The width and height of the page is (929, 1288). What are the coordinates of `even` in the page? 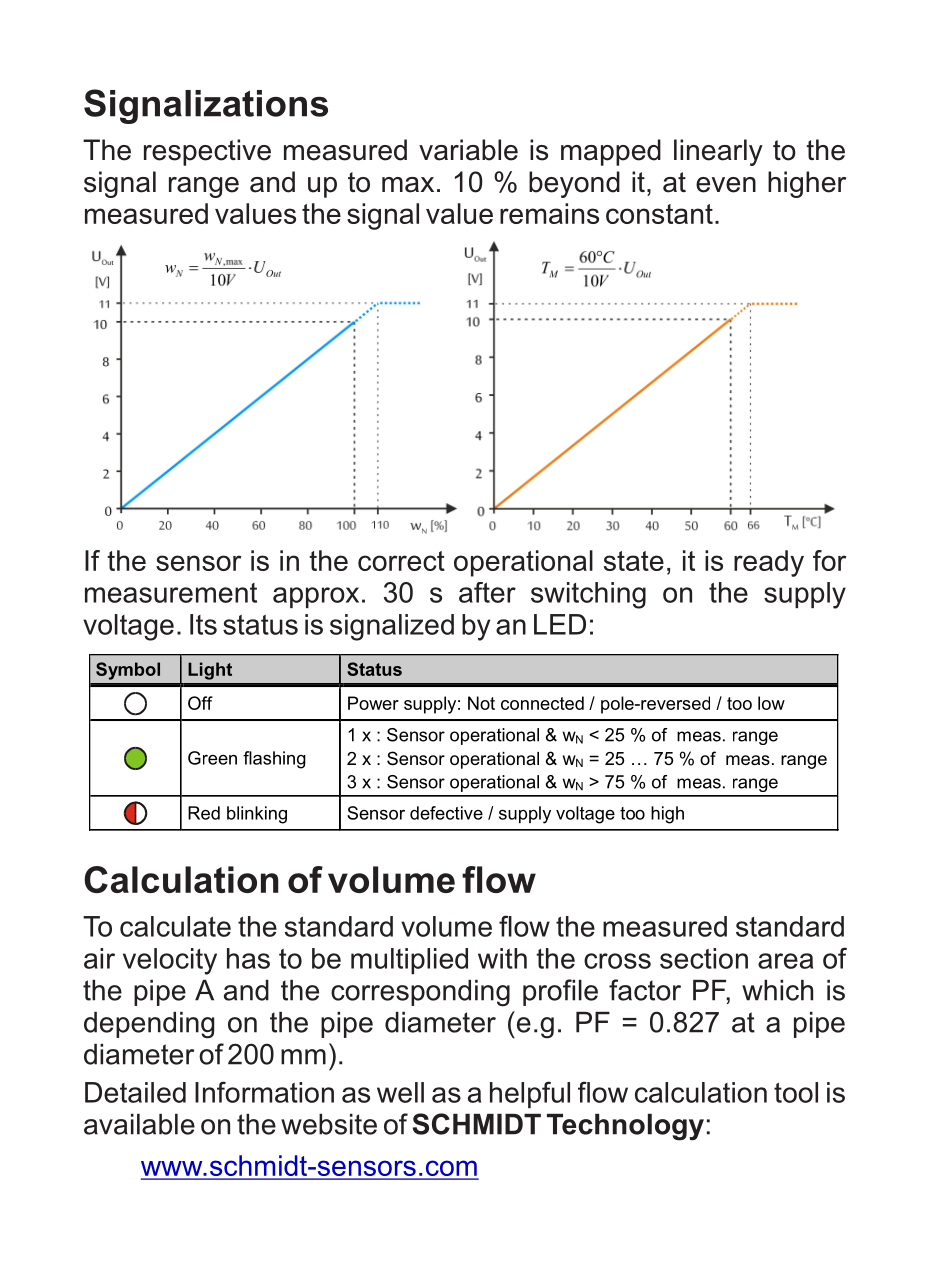 It's located at (726, 185).
